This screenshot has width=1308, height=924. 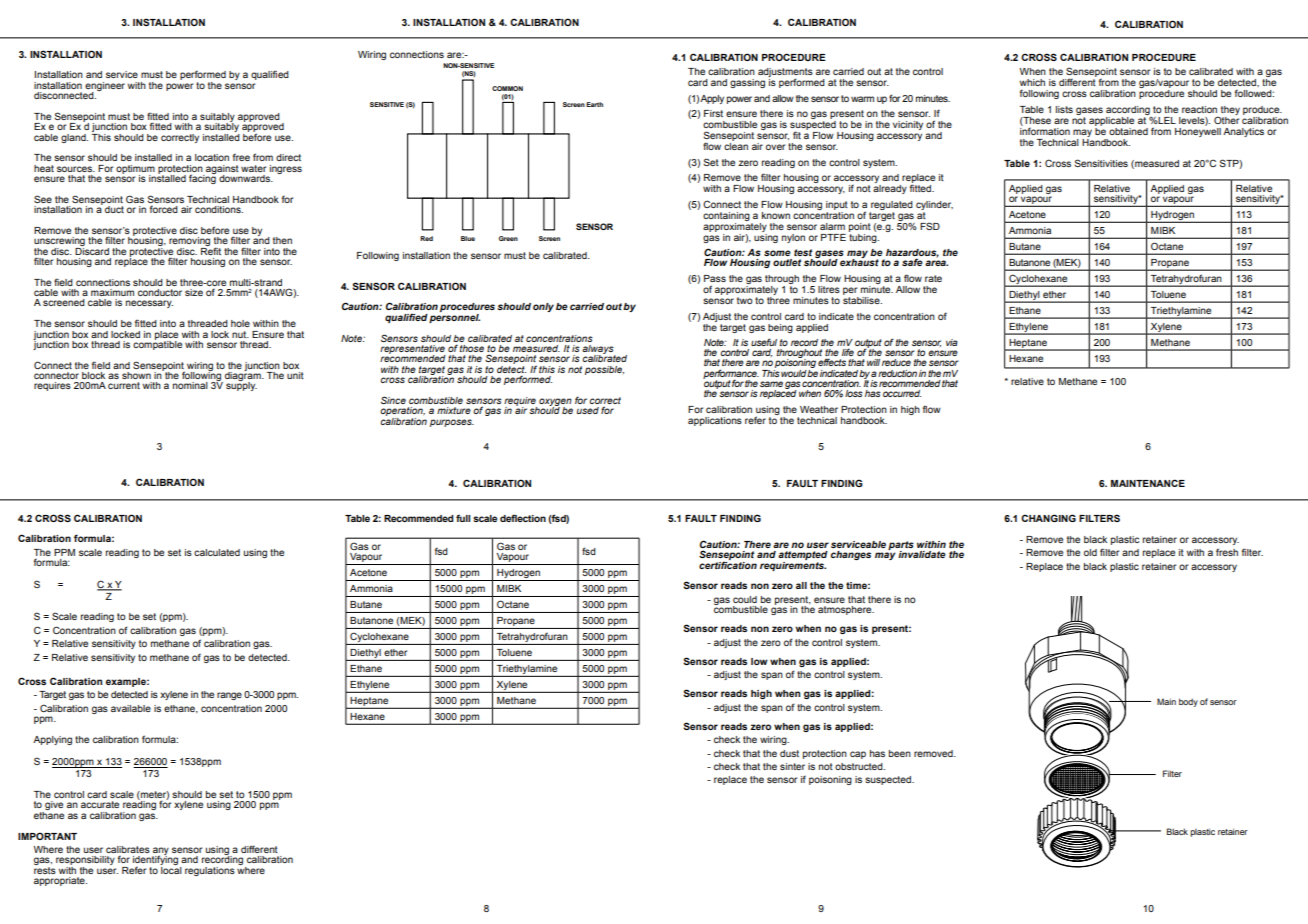 I want to click on lists, so click(x=1064, y=109).
